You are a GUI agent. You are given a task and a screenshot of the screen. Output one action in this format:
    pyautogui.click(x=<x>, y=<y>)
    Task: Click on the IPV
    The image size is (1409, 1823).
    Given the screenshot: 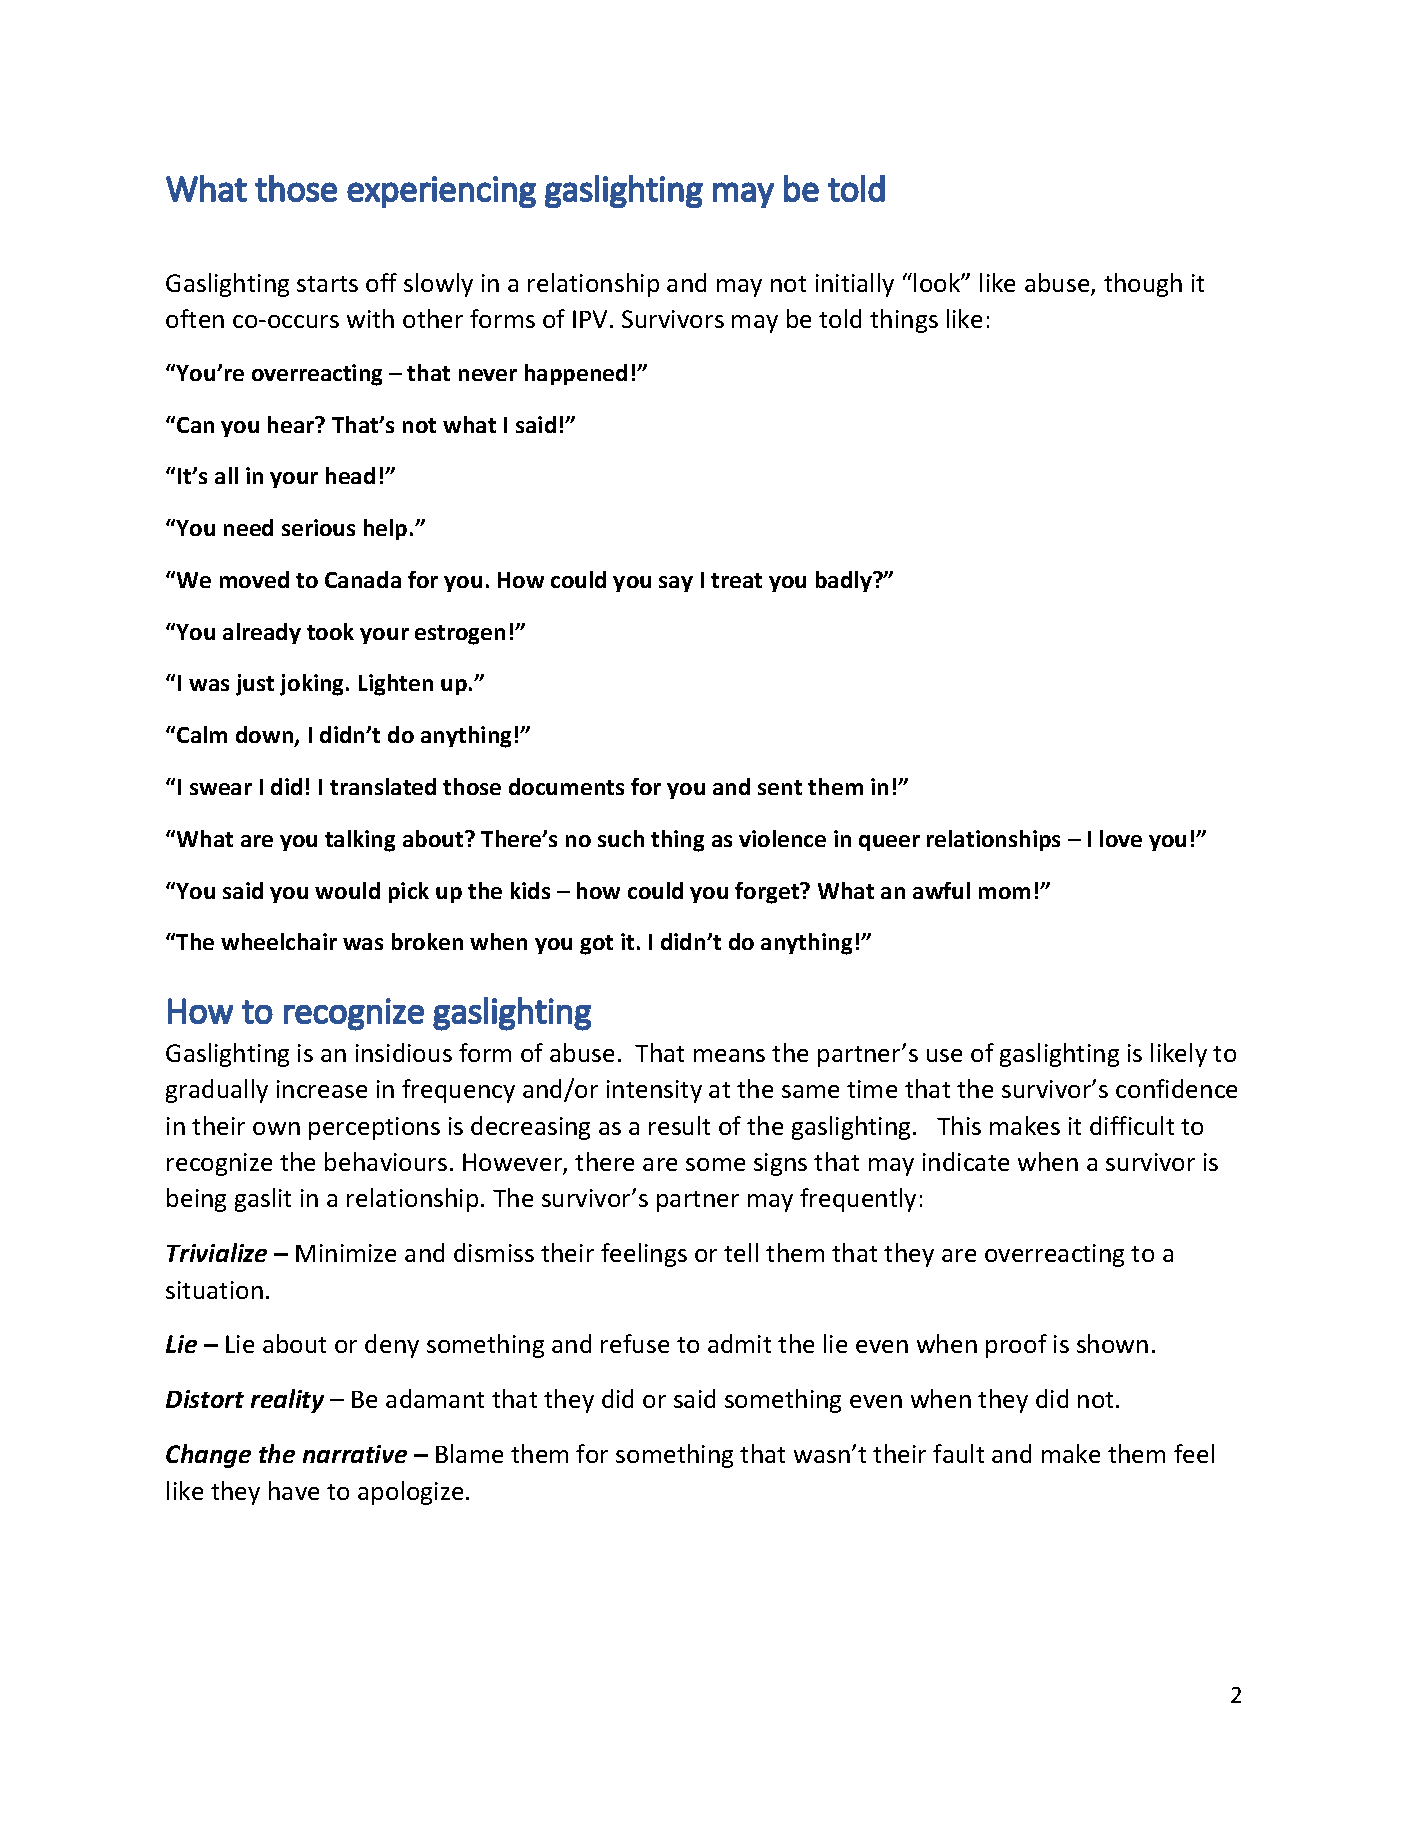 What is the action you would take?
    pyautogui.click(x=590, y=319)
